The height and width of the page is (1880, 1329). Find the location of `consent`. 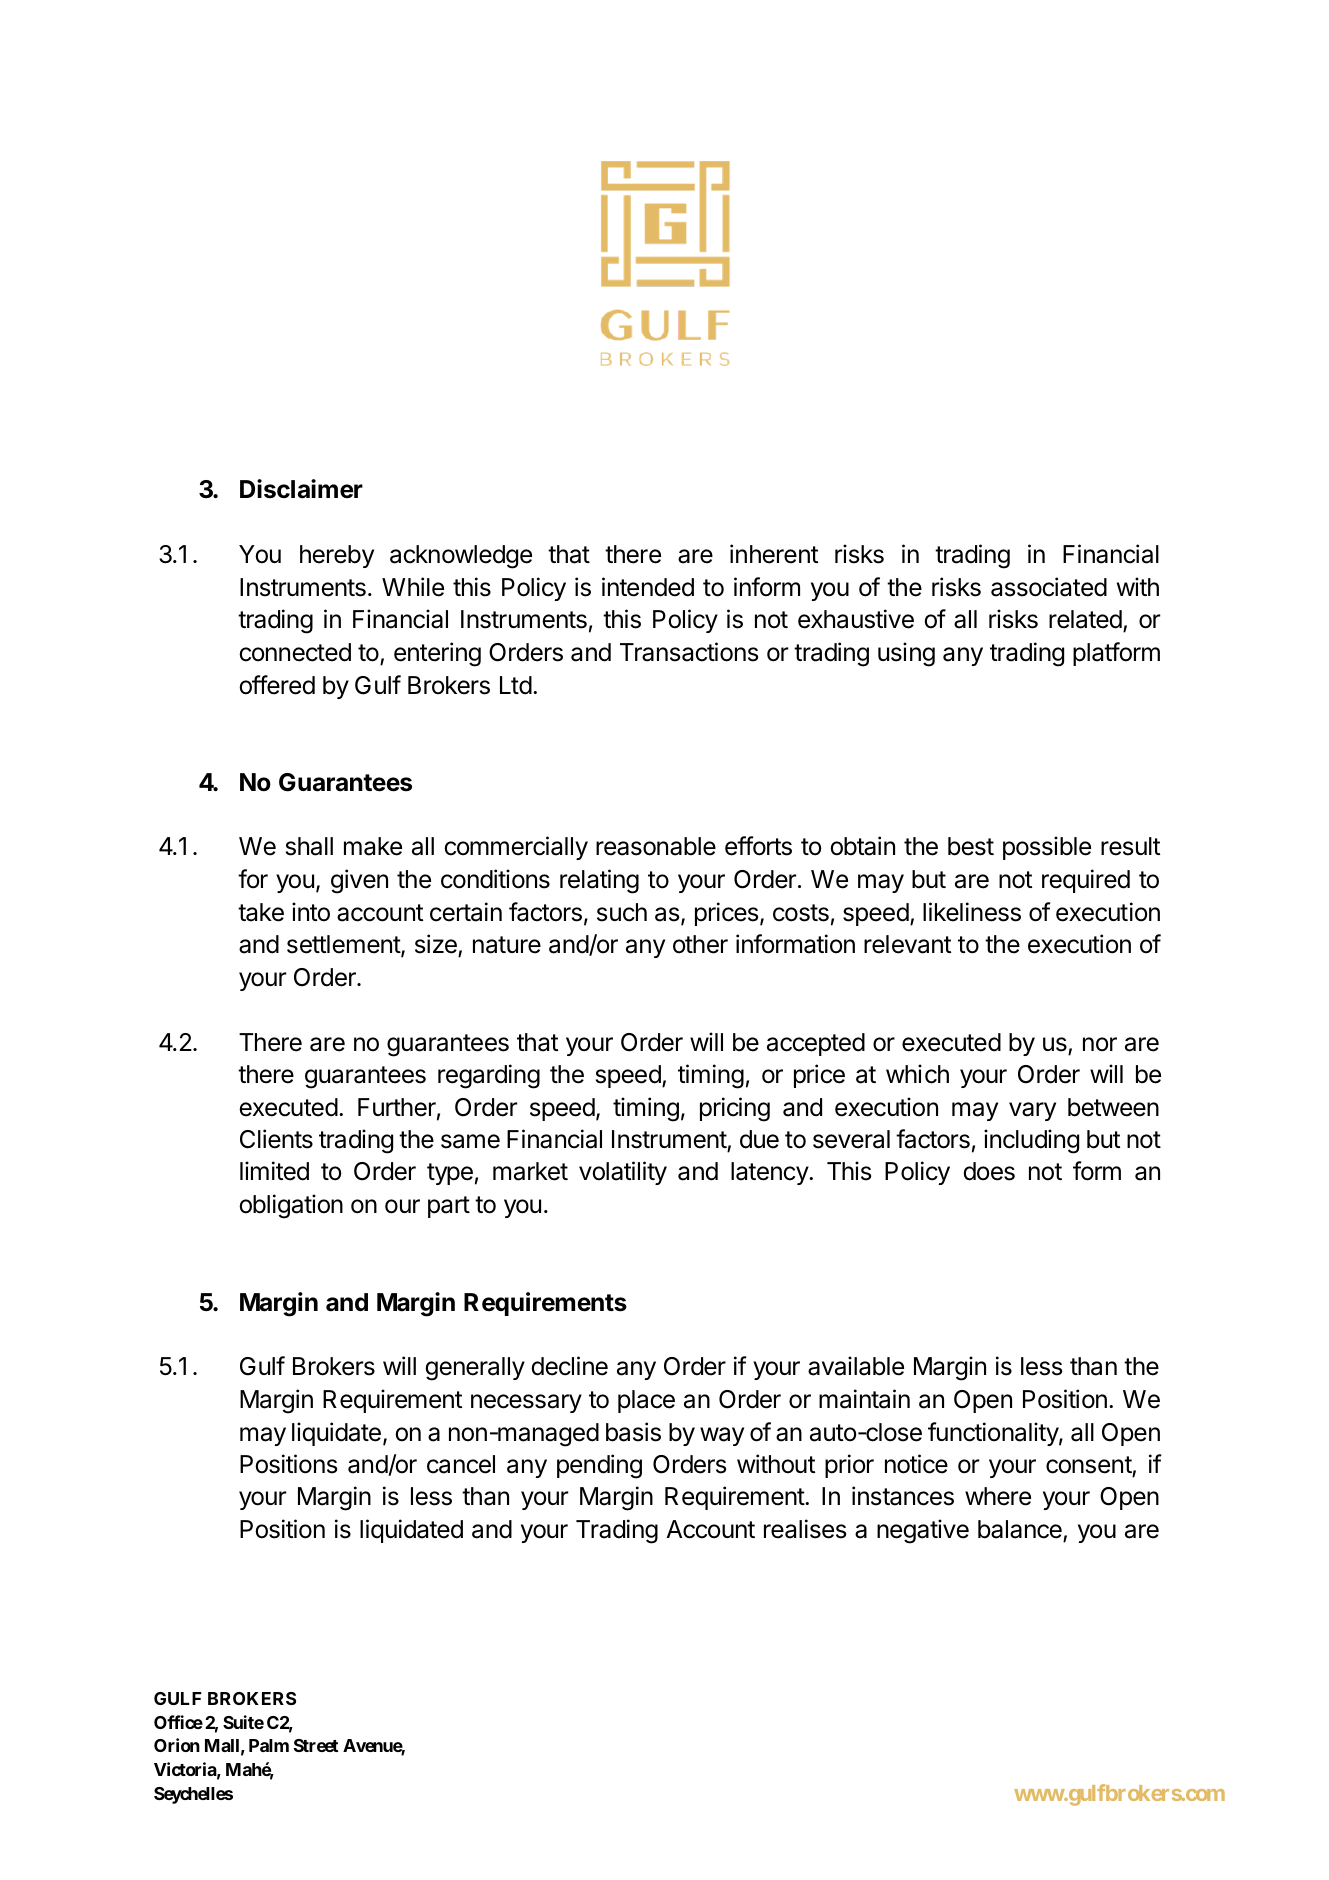

consent is located at coordinates (1089, 1465).
